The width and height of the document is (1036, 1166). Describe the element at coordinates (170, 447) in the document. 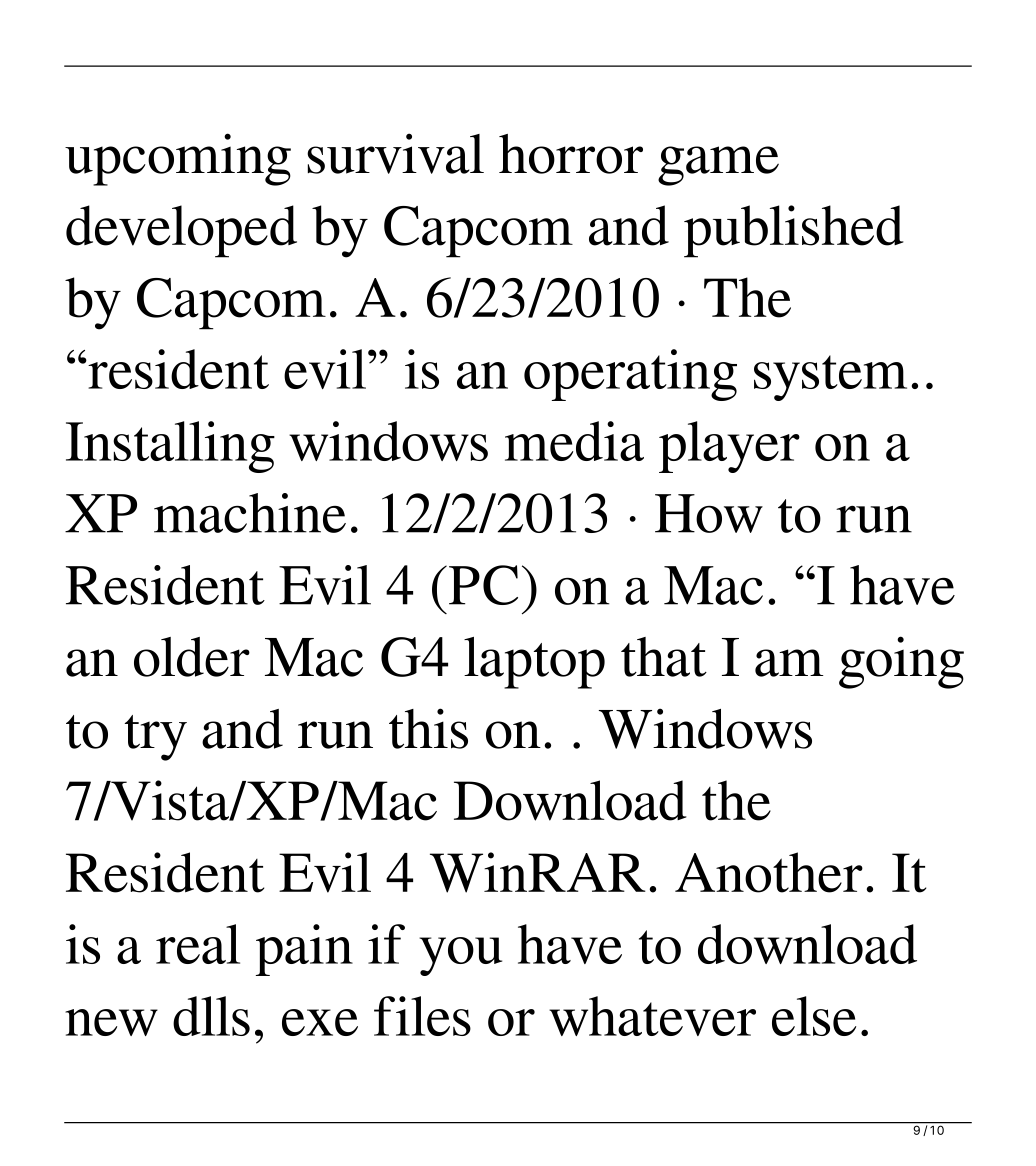

I see `Installing` at that location.
